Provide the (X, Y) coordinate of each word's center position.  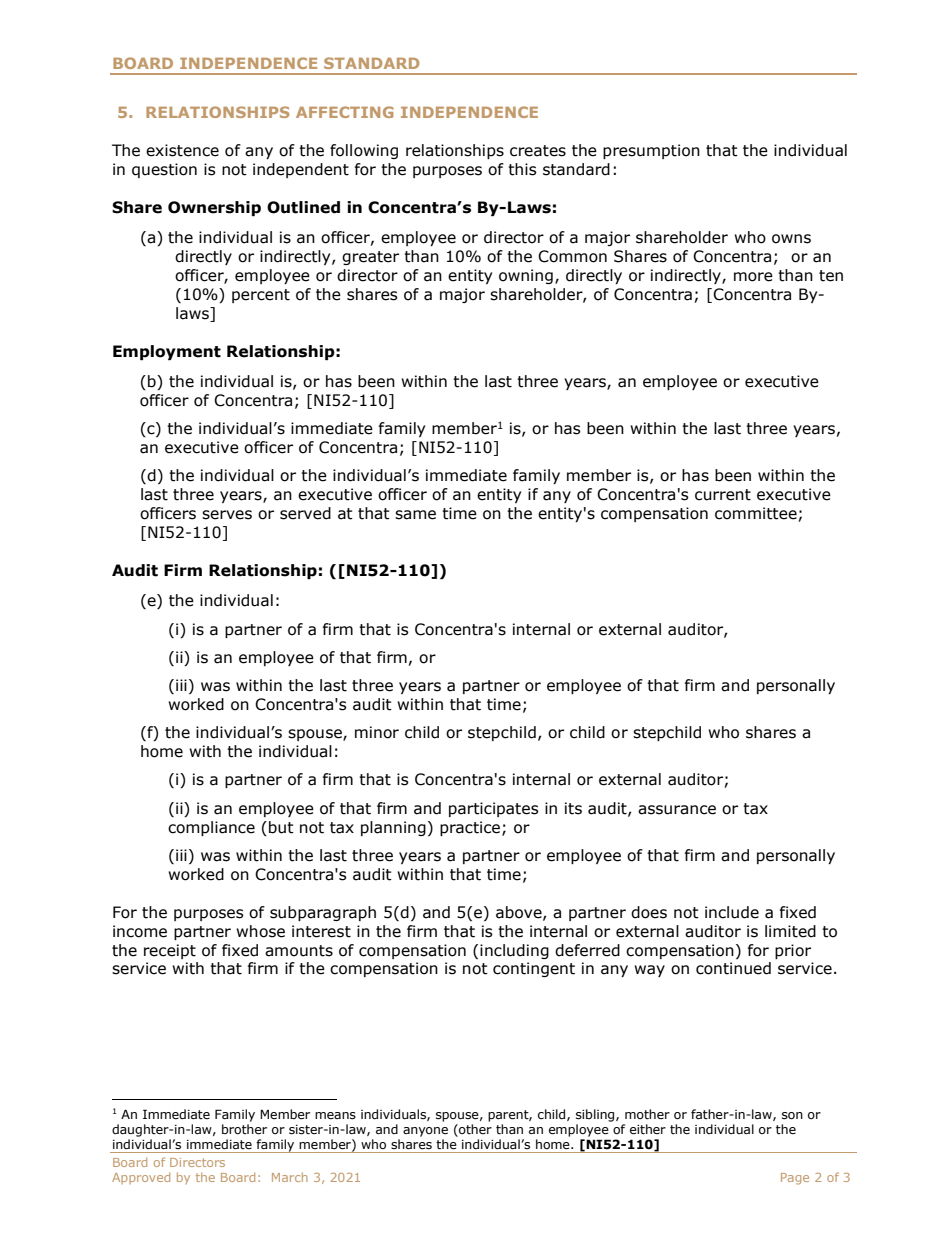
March (290, 1177)
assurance (677, 810)
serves (227, 515)
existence (182, 150)
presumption (651, 151)
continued (733, 968)
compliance (211, 828)
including (514, 951)
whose (260, 931)
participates (494, 809)
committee (756, 513)
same (415, 515)
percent (261, 296)
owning (526, 276)
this (522, 169)
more (753, 277)
